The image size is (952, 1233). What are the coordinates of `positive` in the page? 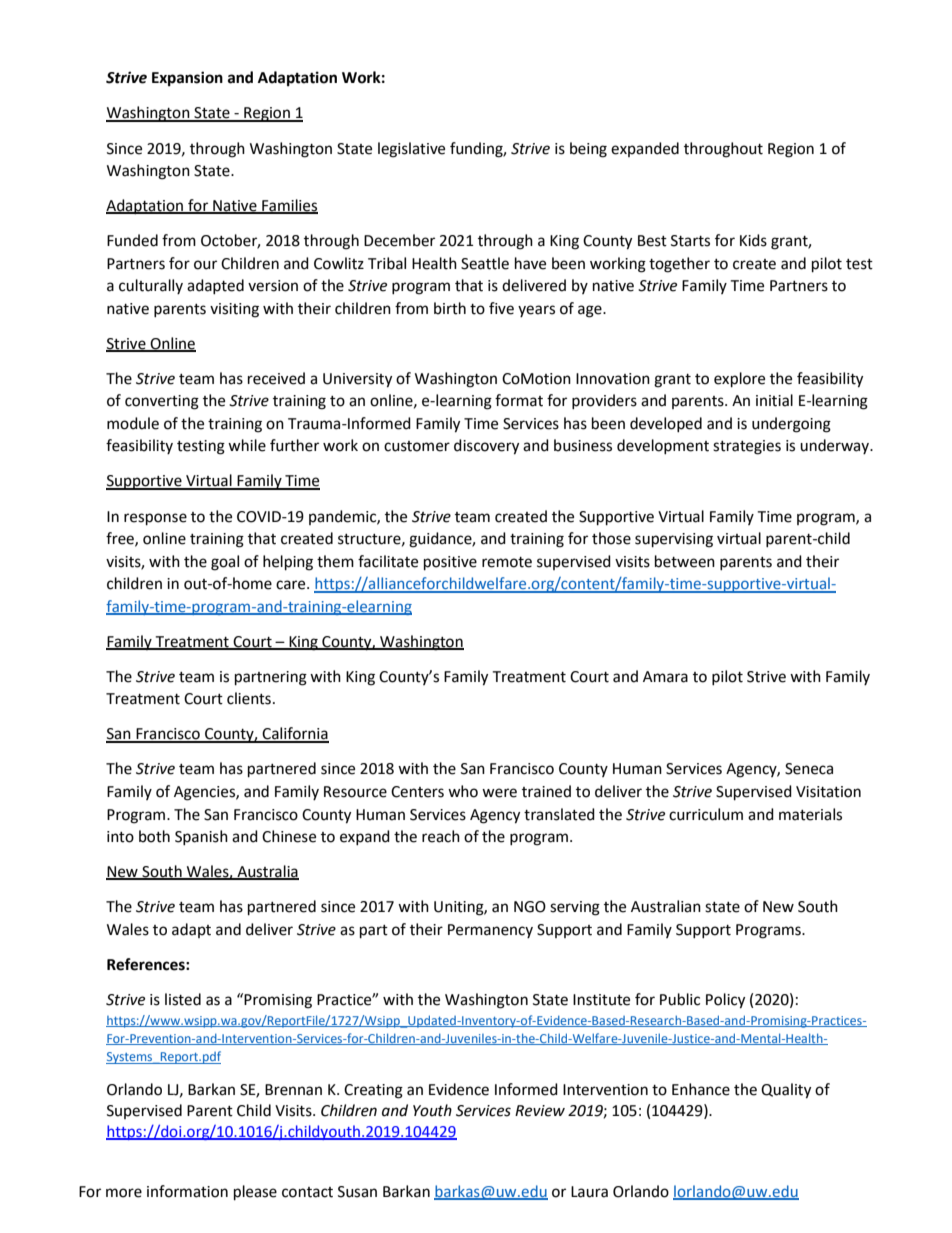 It's located at (450, 563).
